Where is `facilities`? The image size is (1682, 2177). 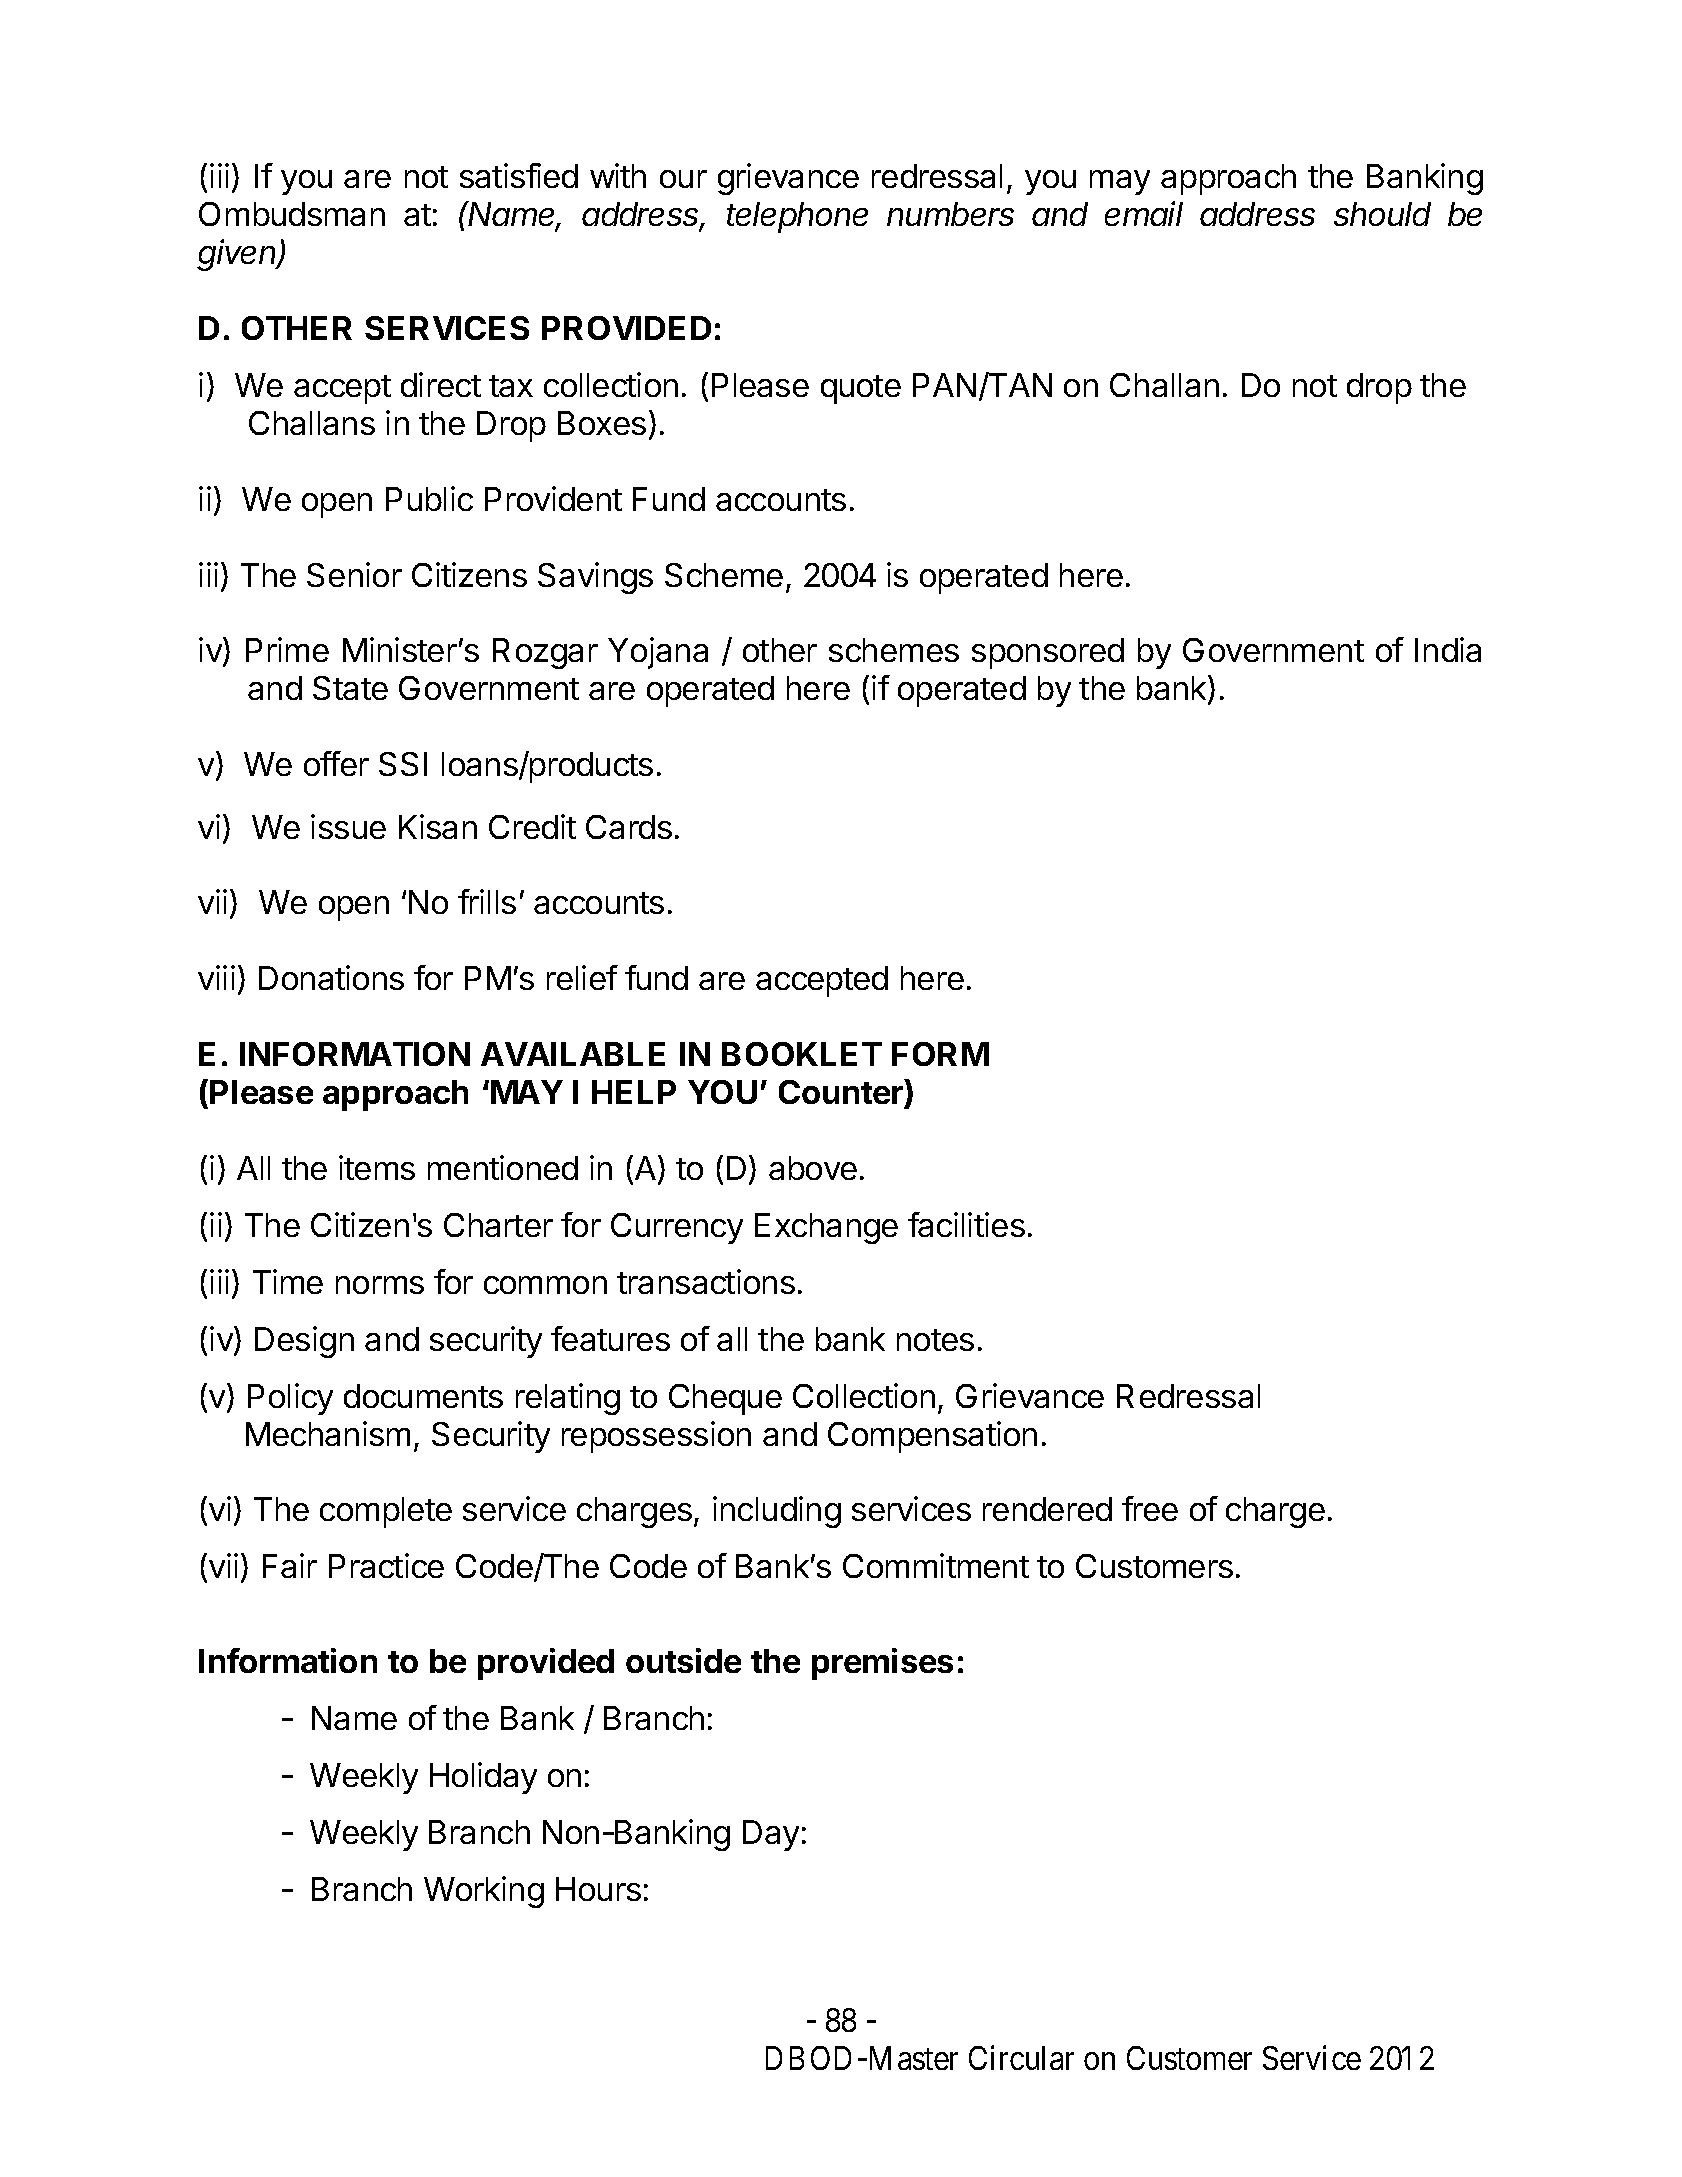 facilities is located at coordinates (966, 1224).
